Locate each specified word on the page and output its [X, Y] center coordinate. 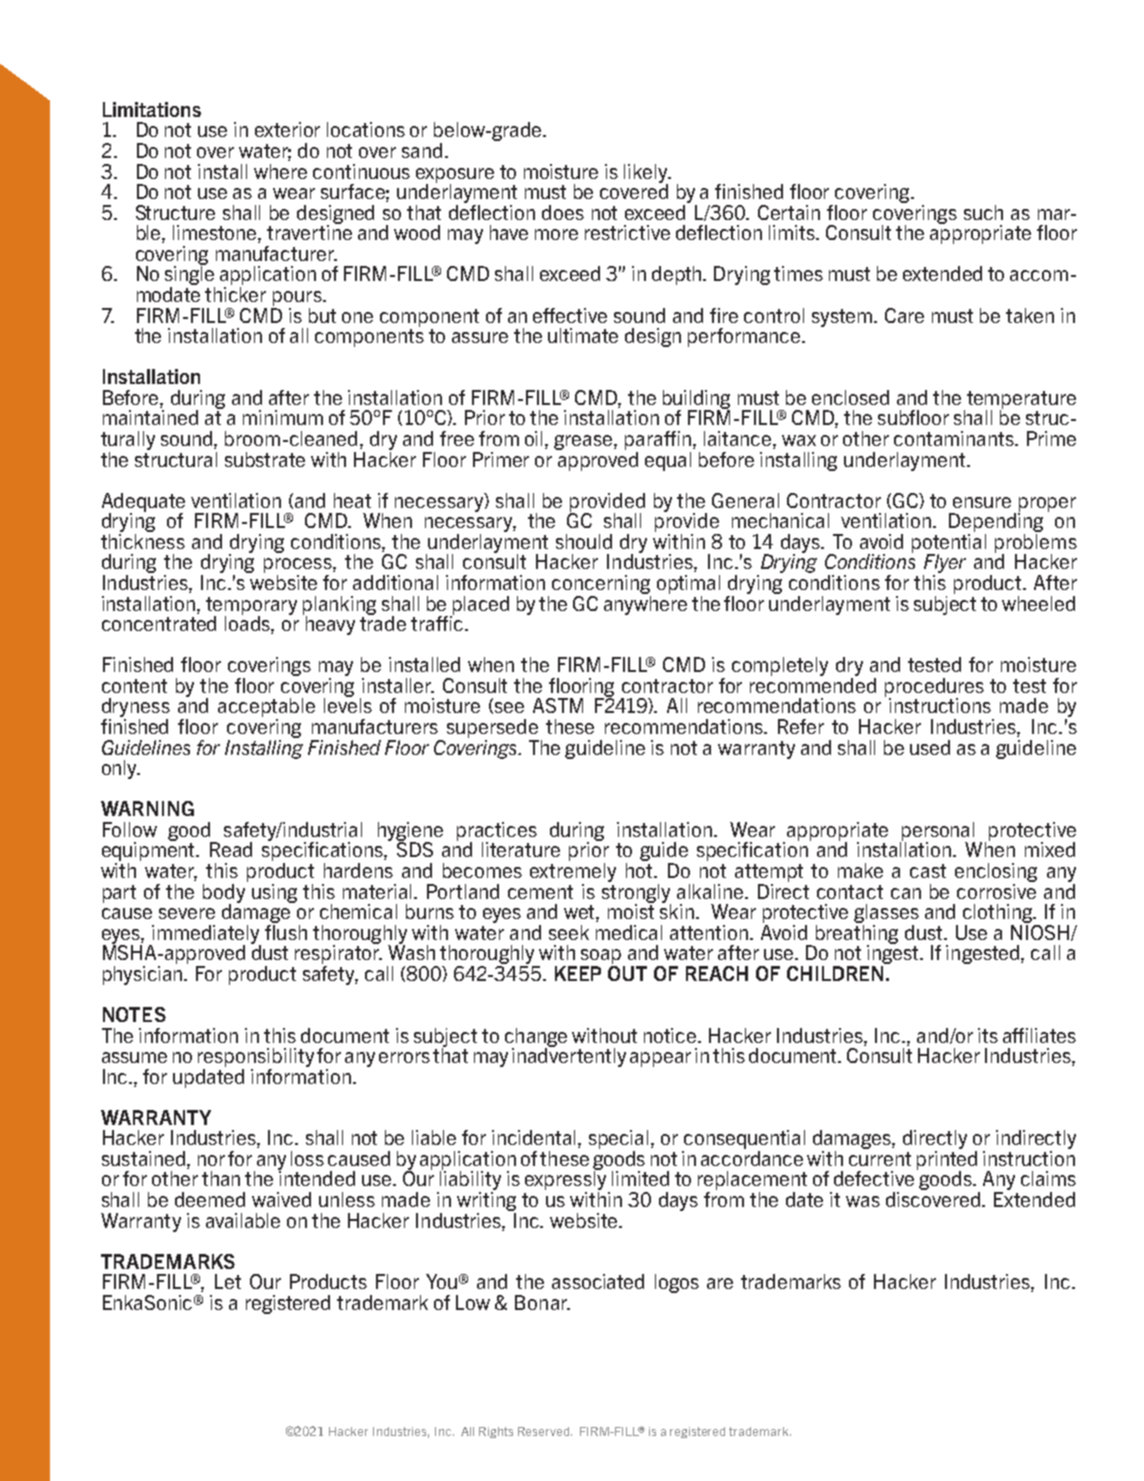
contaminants [955, 438]
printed [947, 1161]
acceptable [266, 707]
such [983, 212]
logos [677, 1283]
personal [937, 832]
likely [647, 174]
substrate [265, 459]
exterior [287, 129]
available [243, 1220]
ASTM [558, 705]
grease [584, 442]
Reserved [545, 1431]
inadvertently [569, 1056]
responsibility [256, 1057]
